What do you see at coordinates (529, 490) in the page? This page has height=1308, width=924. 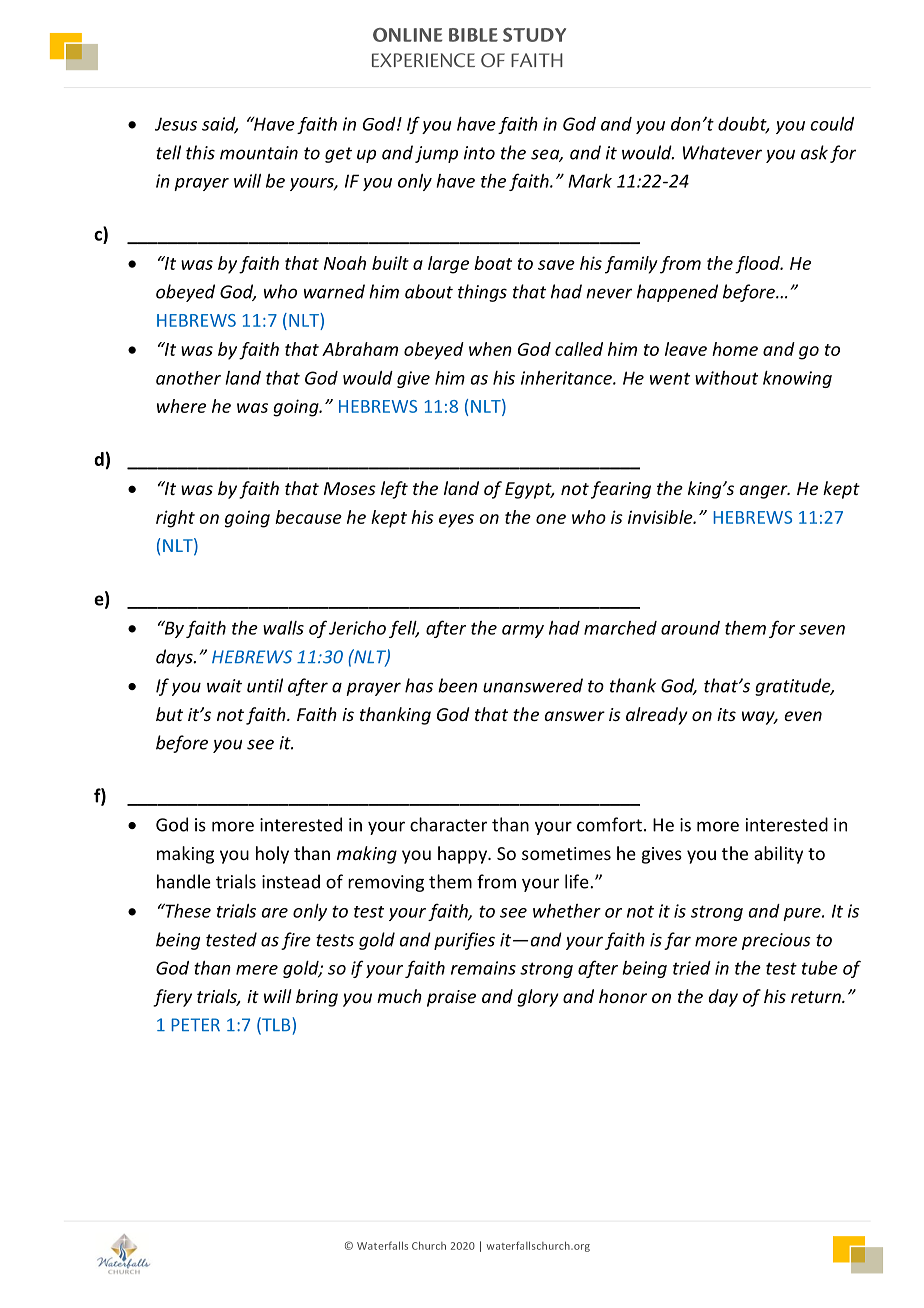 I see `Egypt` at bounding box center [529, 490].
